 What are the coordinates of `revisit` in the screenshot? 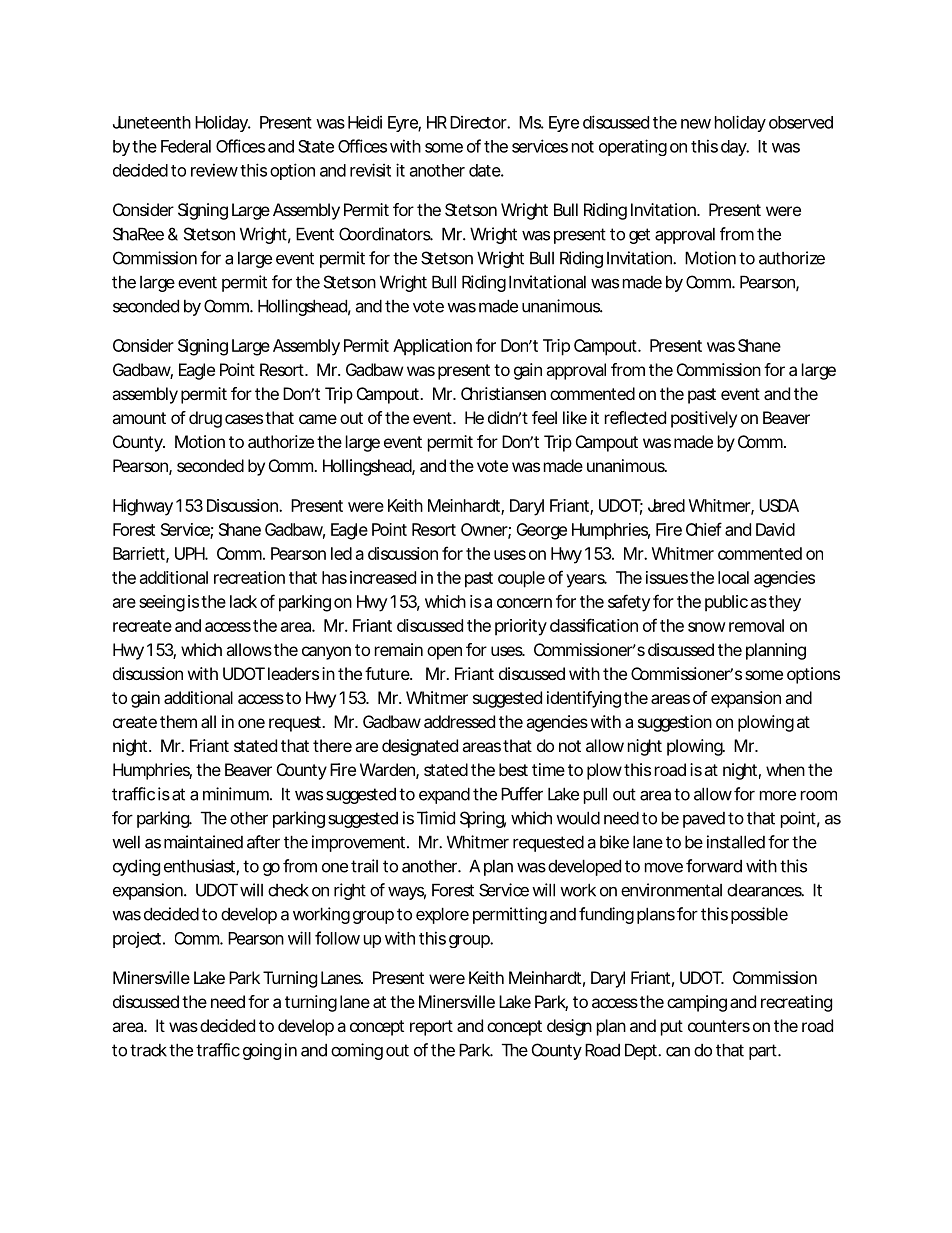 It's located at (370, 170).
